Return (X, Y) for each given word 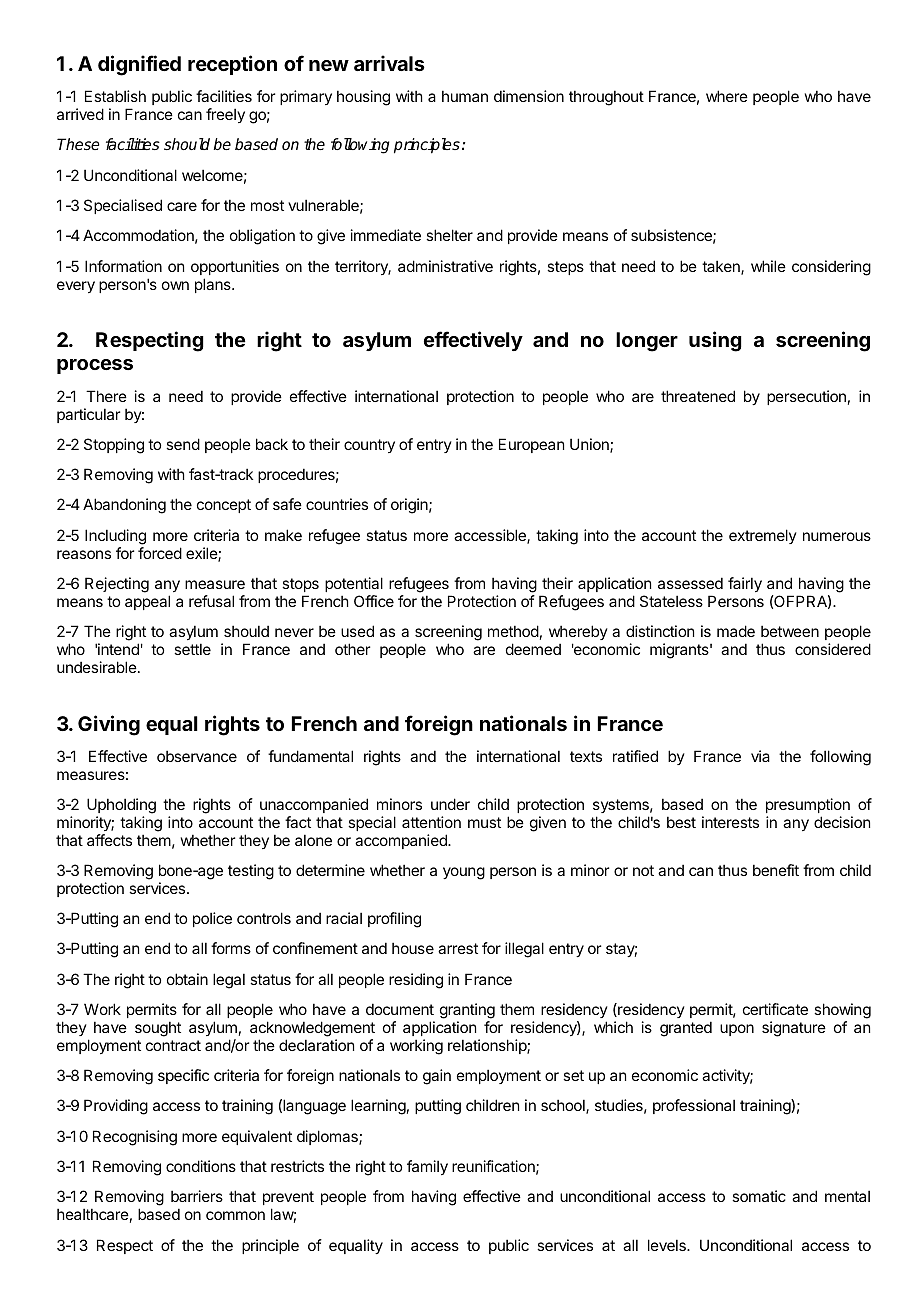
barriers (197, 1196)
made (736, 631)
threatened (698, 396)
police (212, 919)
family (427, 1167)
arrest (458, 948)
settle (192, 649)
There (106, 396)
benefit (776, 870)
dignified (139, 65)
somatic (759, 1196)
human (465, 96)
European (531, 445)
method (513, 631)
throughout (606, 98)
